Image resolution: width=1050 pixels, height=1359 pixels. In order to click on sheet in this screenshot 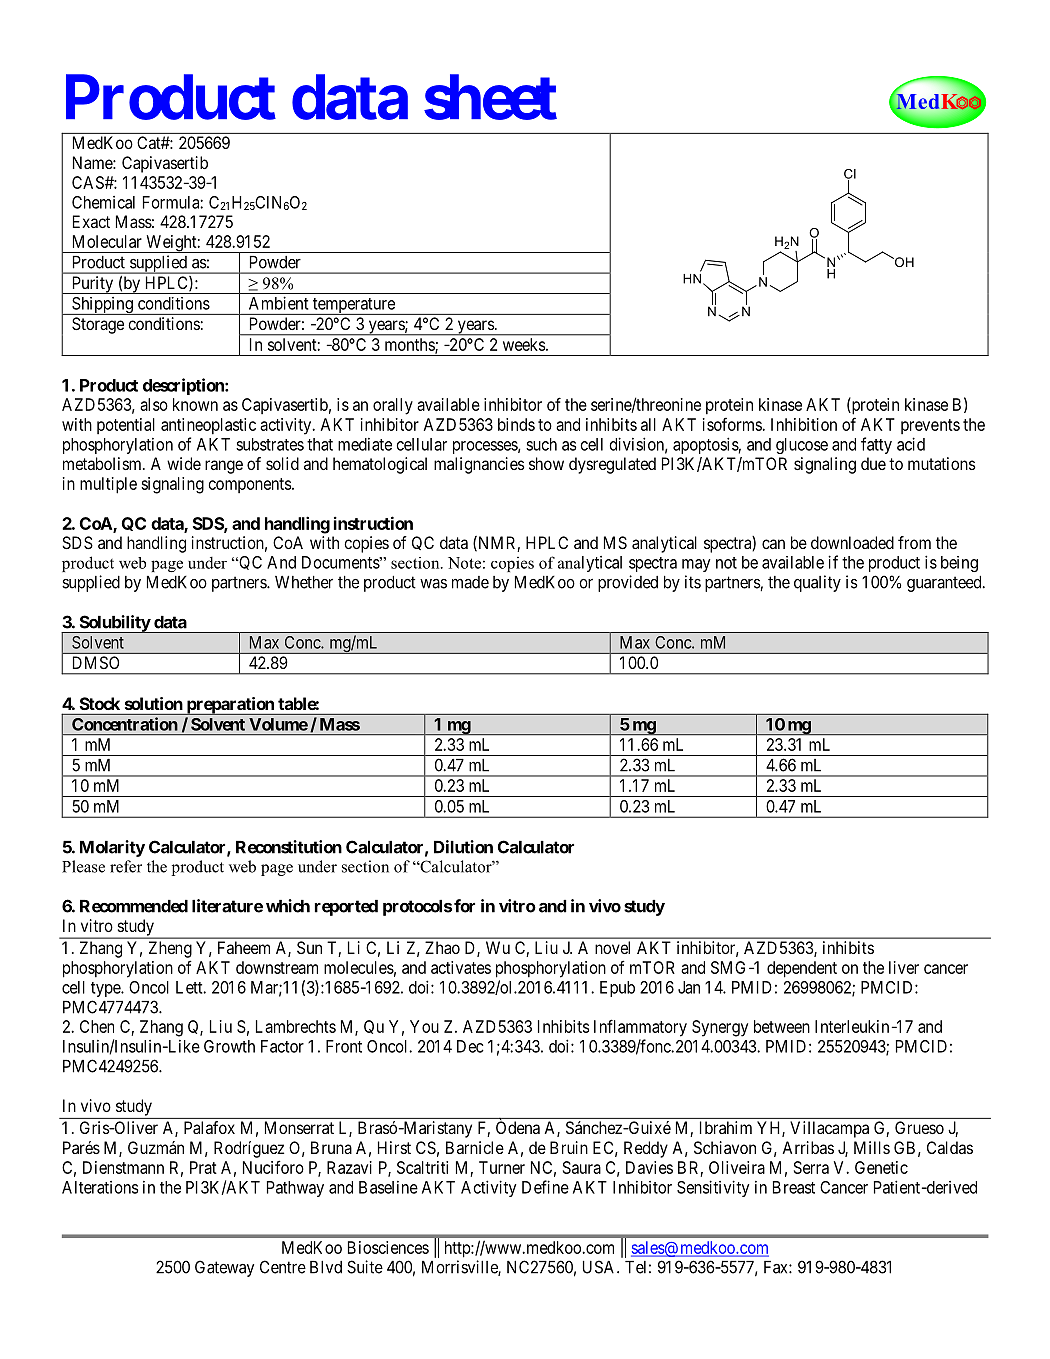, I will do `click(490, 97)`.
